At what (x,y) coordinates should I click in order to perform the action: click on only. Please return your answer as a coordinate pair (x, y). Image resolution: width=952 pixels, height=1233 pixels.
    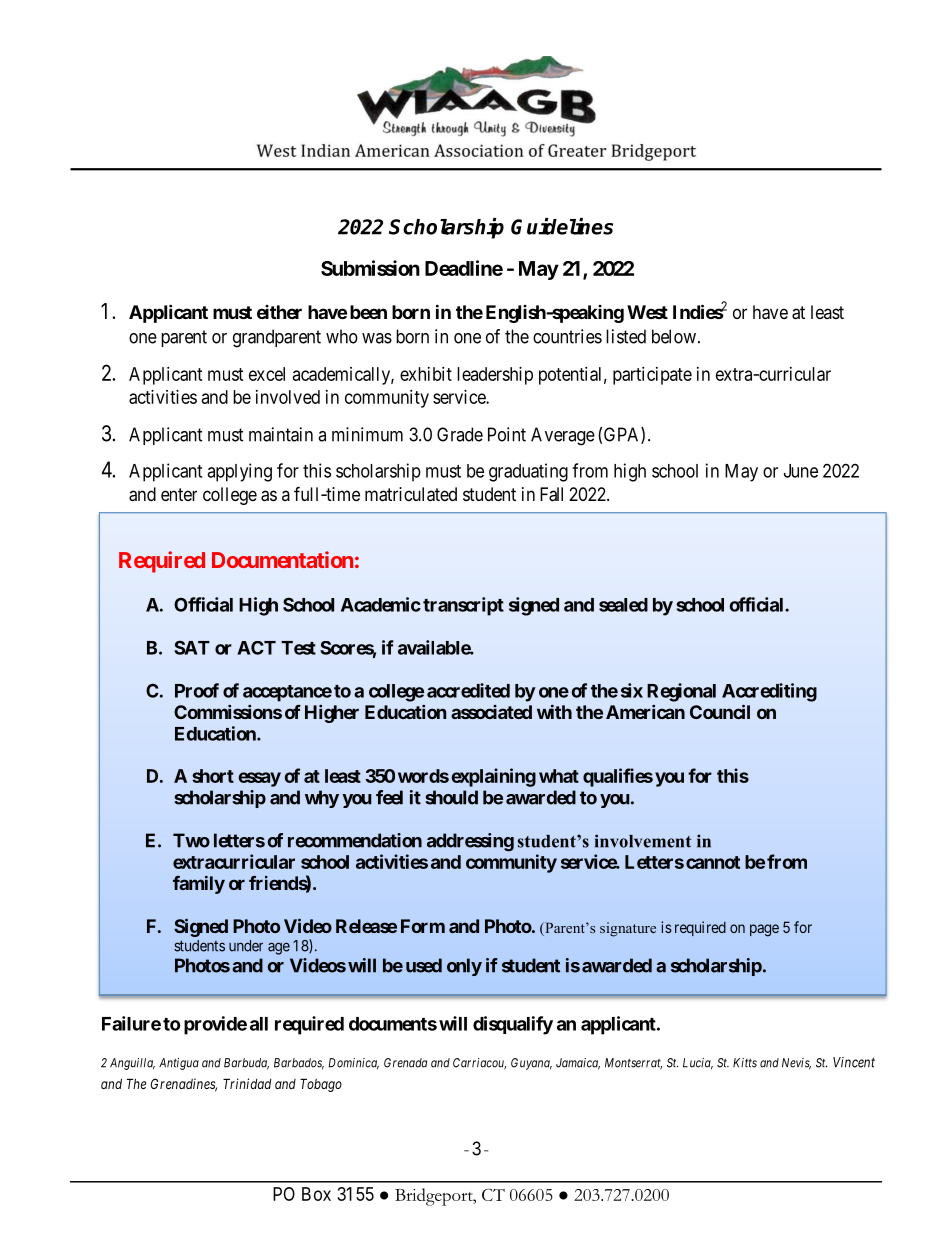
    Looking at the image, I should click on (464, 967).
